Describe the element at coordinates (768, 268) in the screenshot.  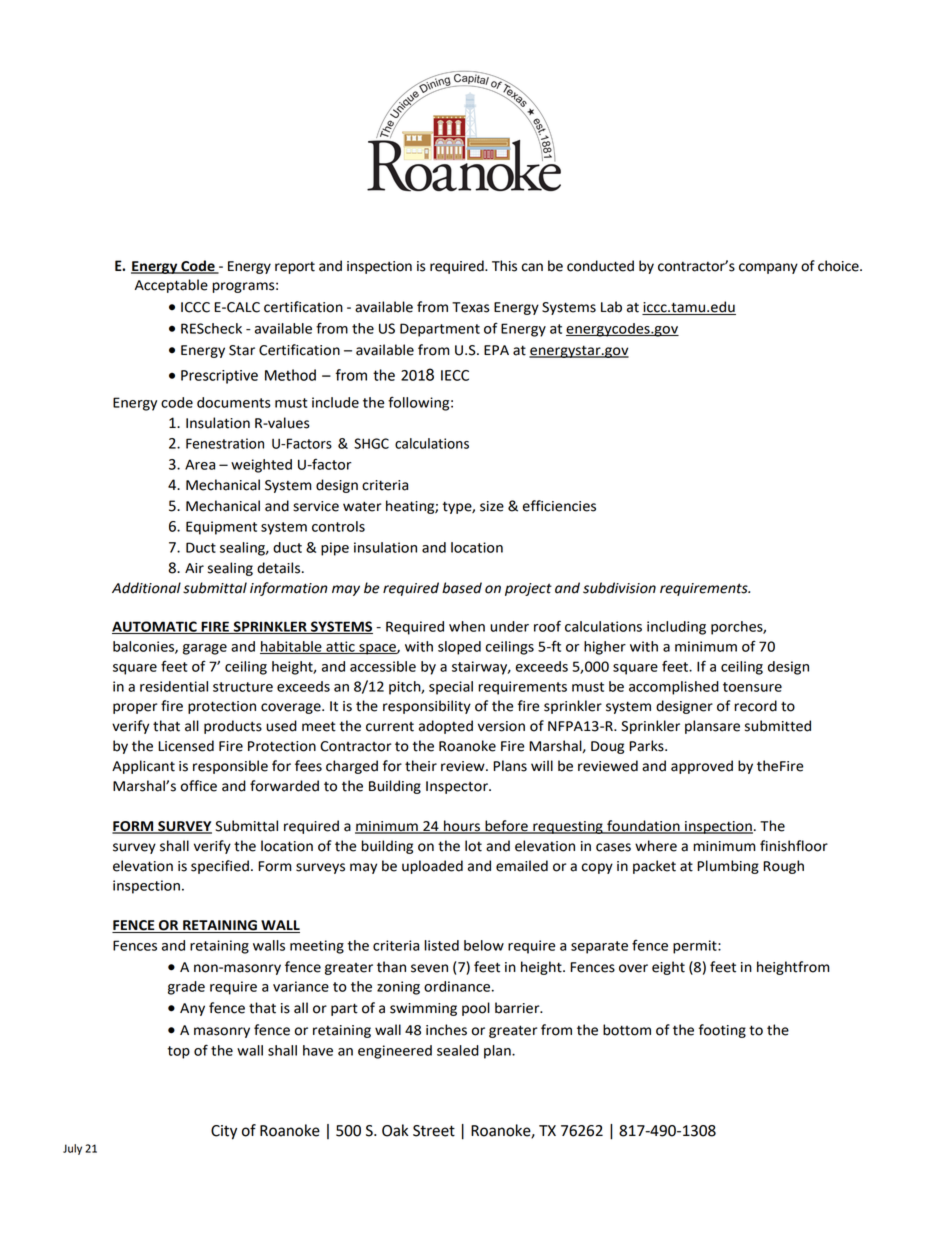
I see `company` at that location.
